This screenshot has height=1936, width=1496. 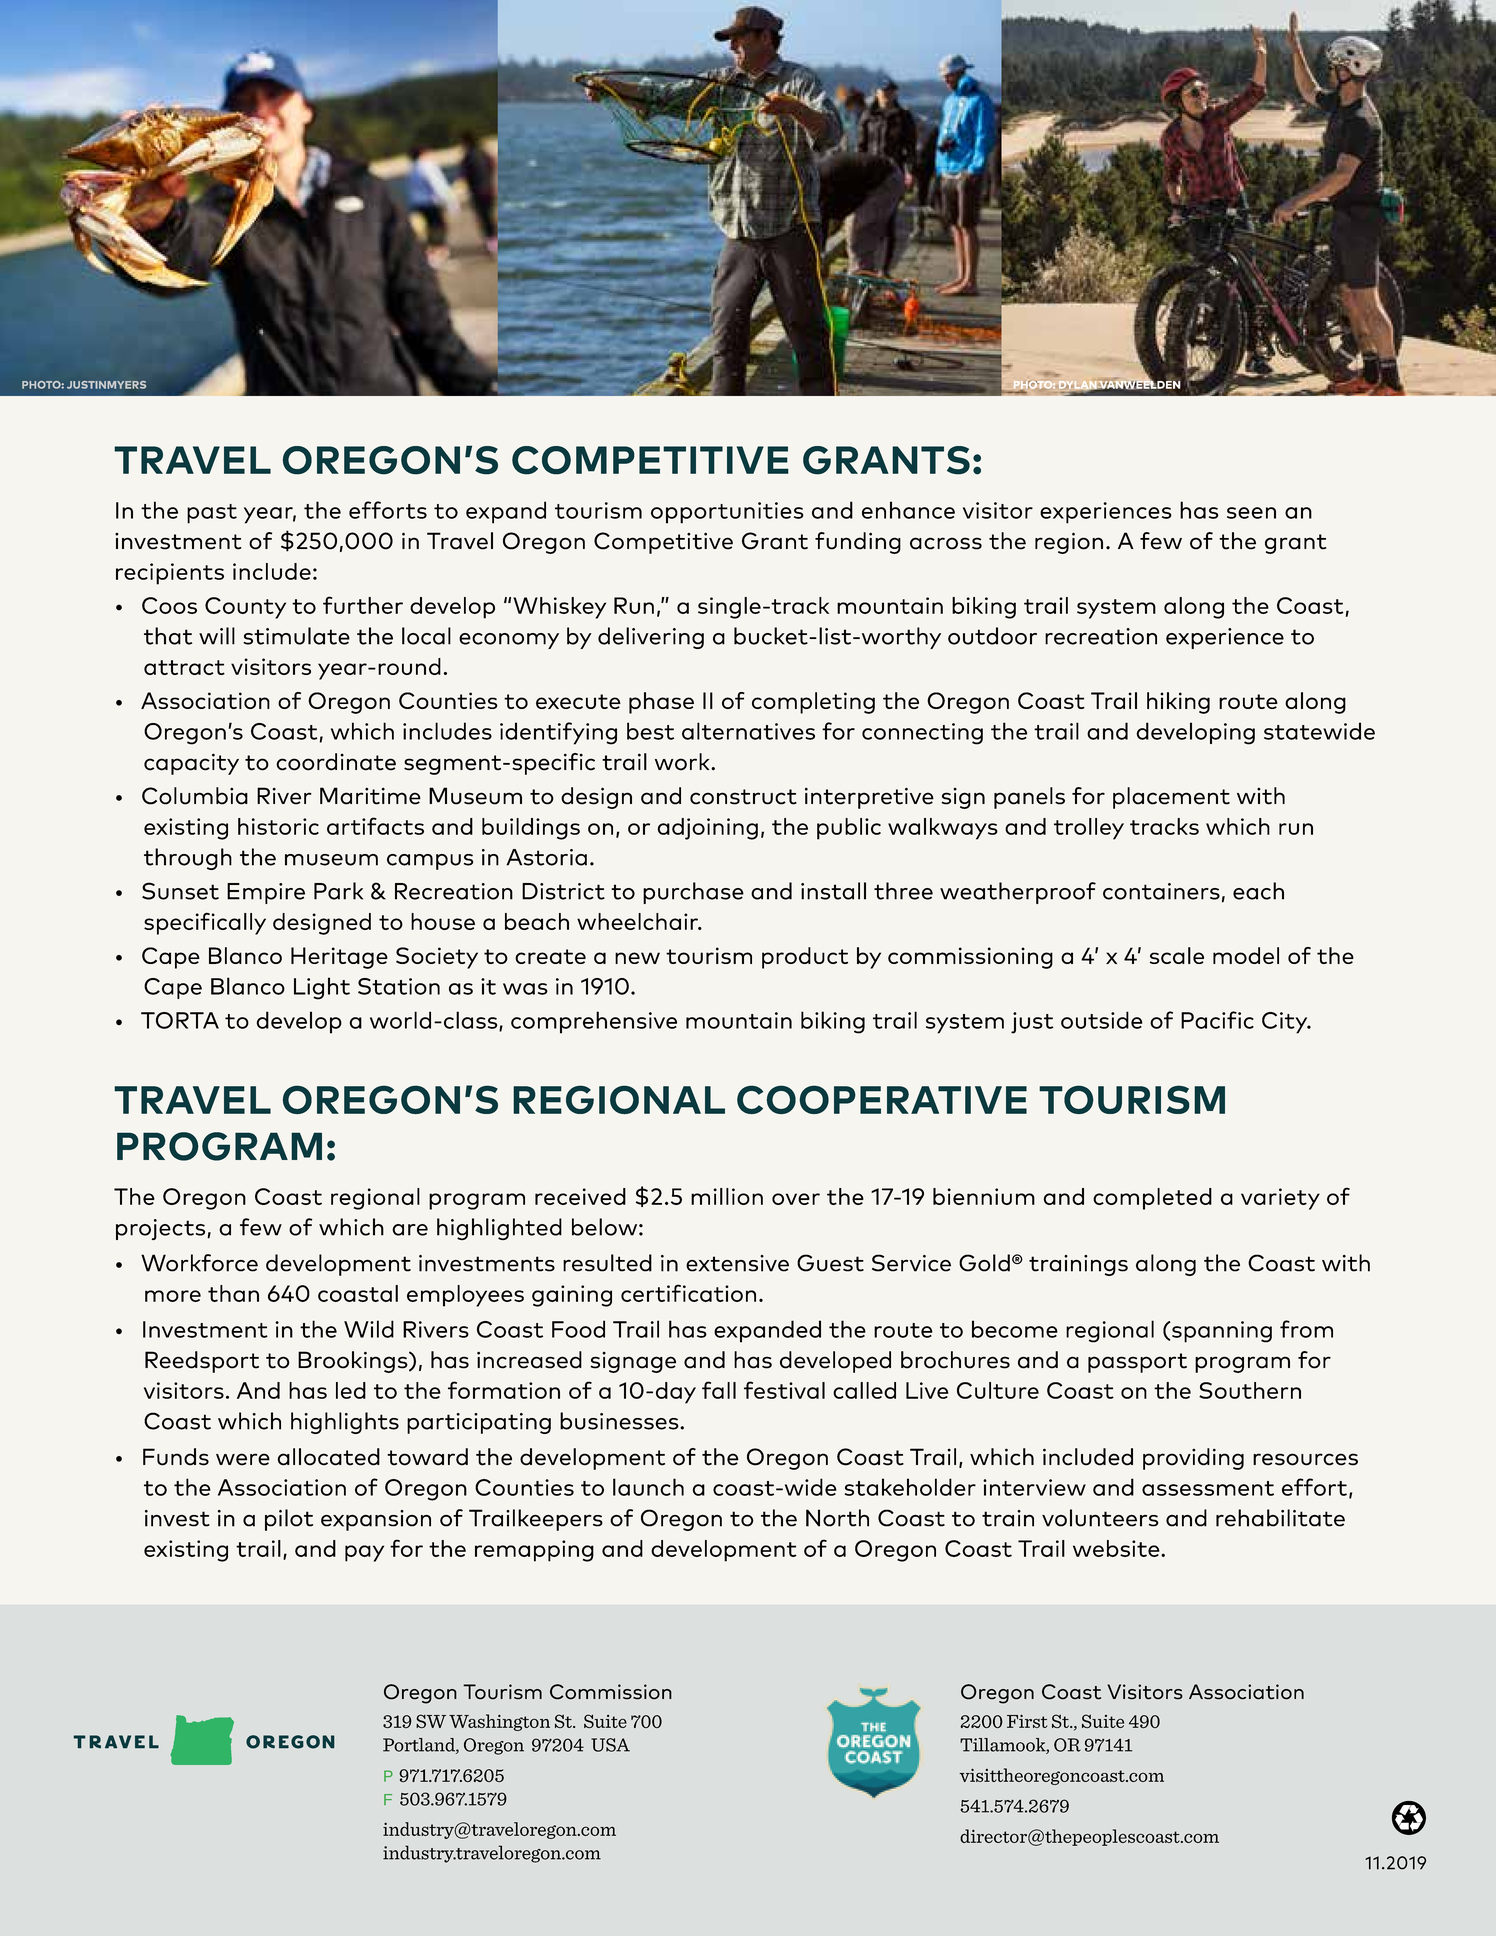 What do you see at coordinates (1251, 513) in the screenshot?
I see `seen` at bounding box center [1251, 513].
